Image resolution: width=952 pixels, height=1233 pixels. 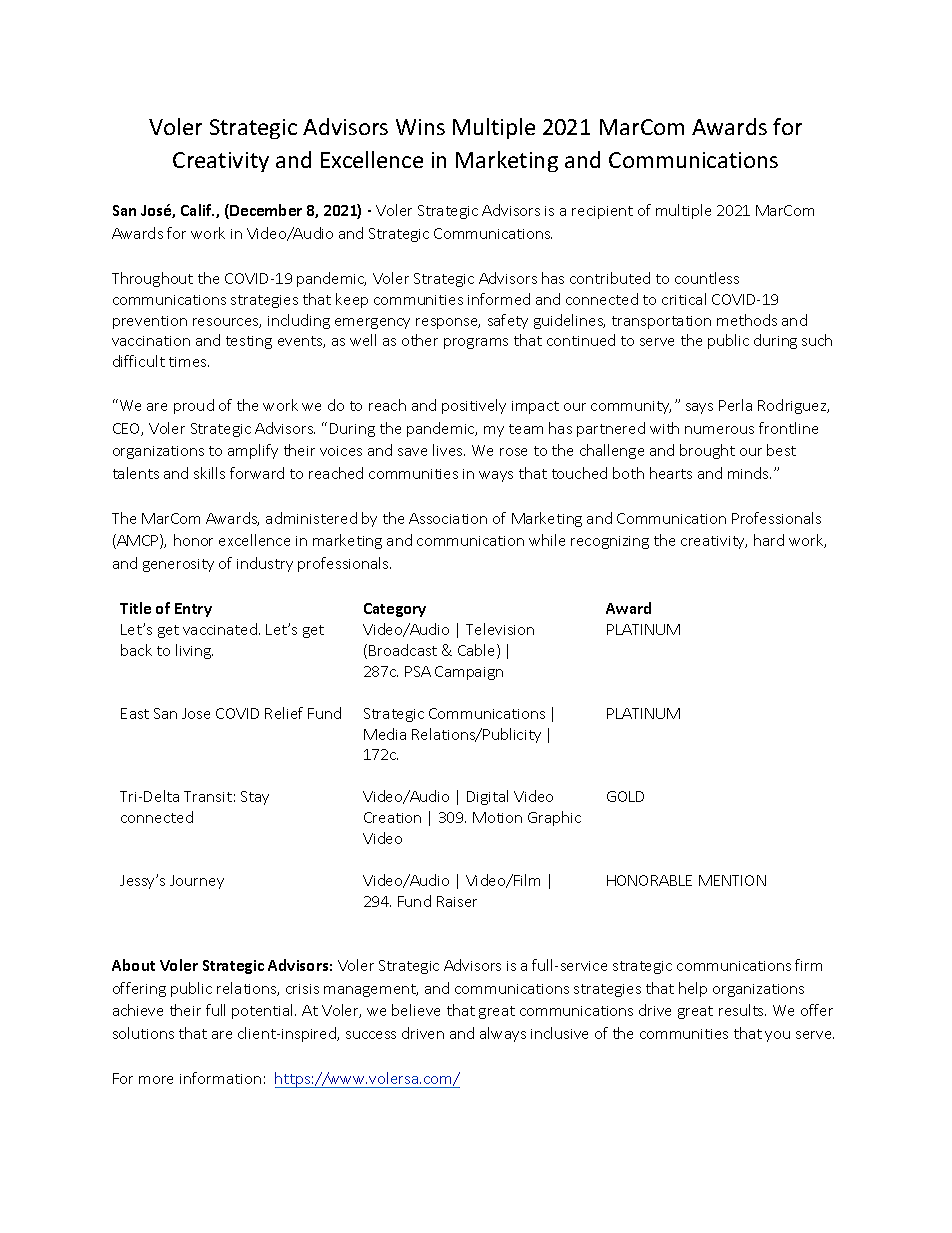 What do you see at coordinates (220, 1078) in the screenshot?
I see `information` at bounding box center [220, 1078].
